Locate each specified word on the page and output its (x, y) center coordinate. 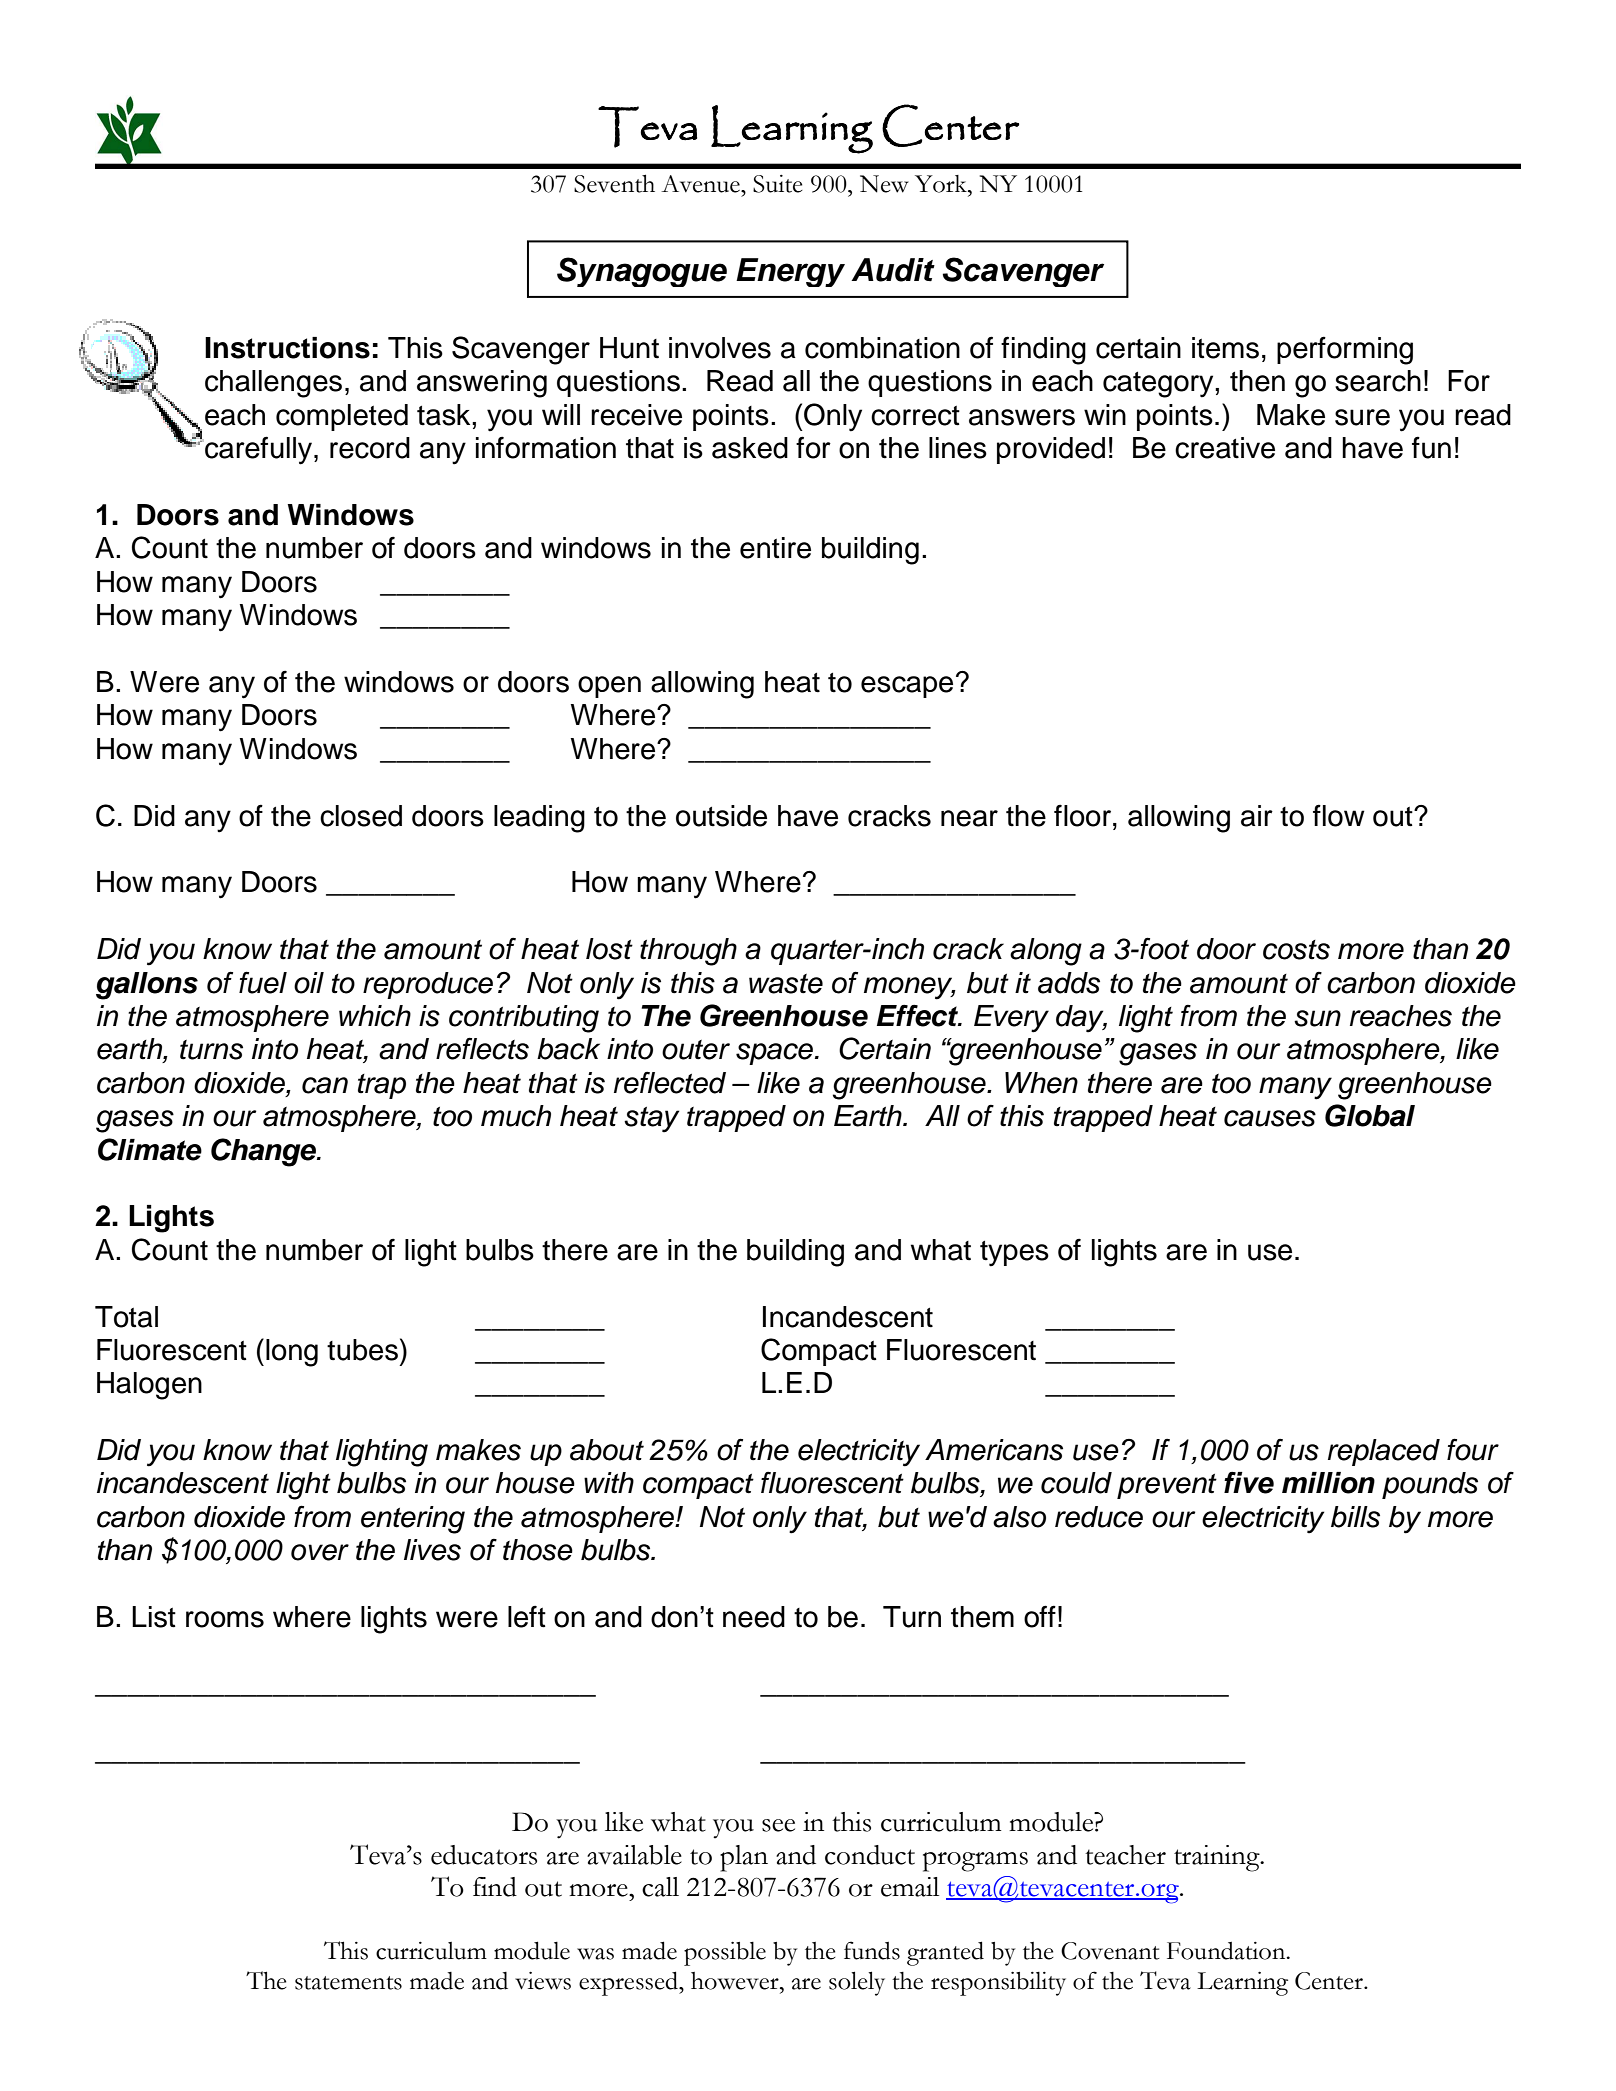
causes (1270, 1118)
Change (265, 1152)
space (776, 1054)
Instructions (287, 348)
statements (348, 1983)
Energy (790, 272)
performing (1345, 350)
